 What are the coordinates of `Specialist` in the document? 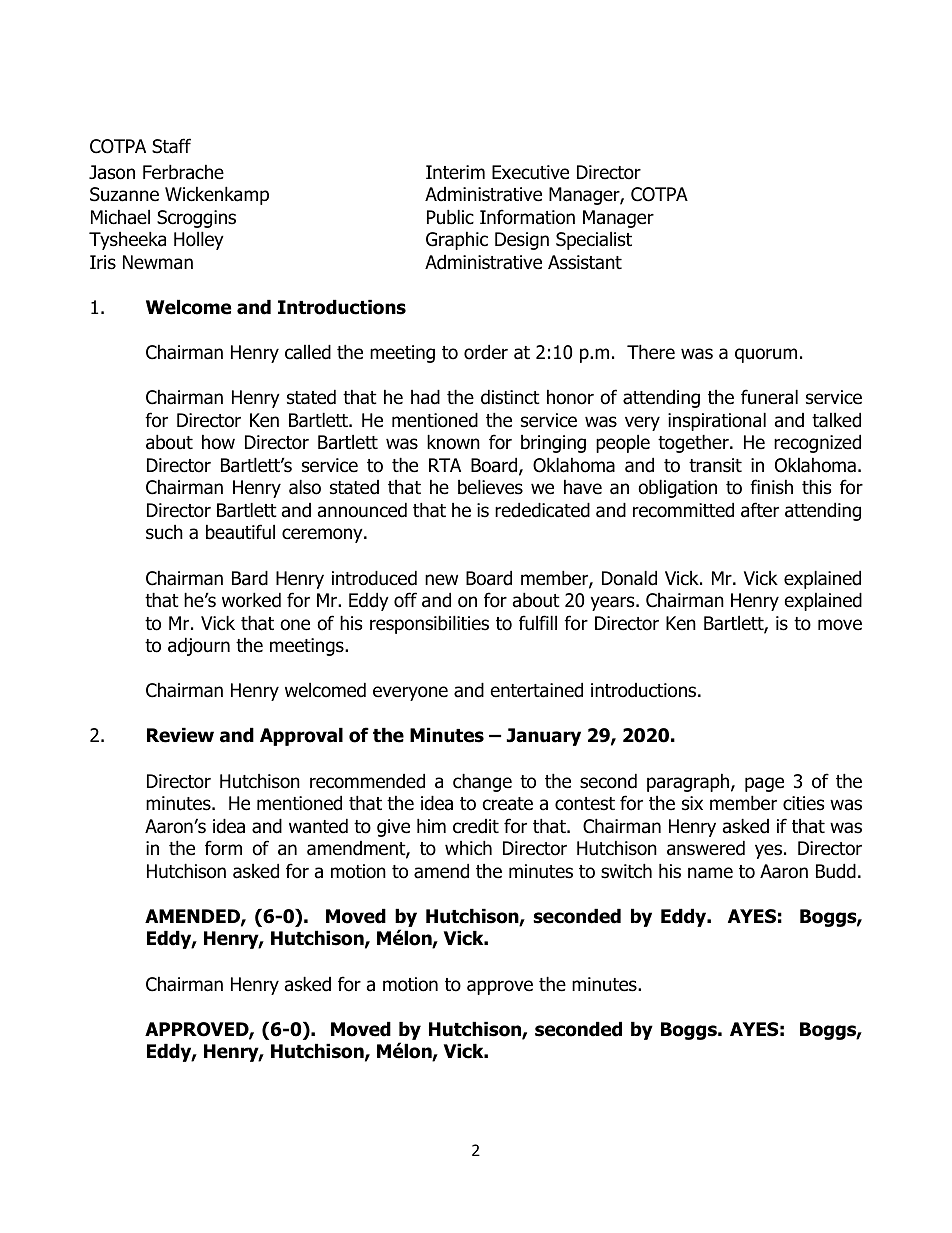 It's located at (594, 240).
